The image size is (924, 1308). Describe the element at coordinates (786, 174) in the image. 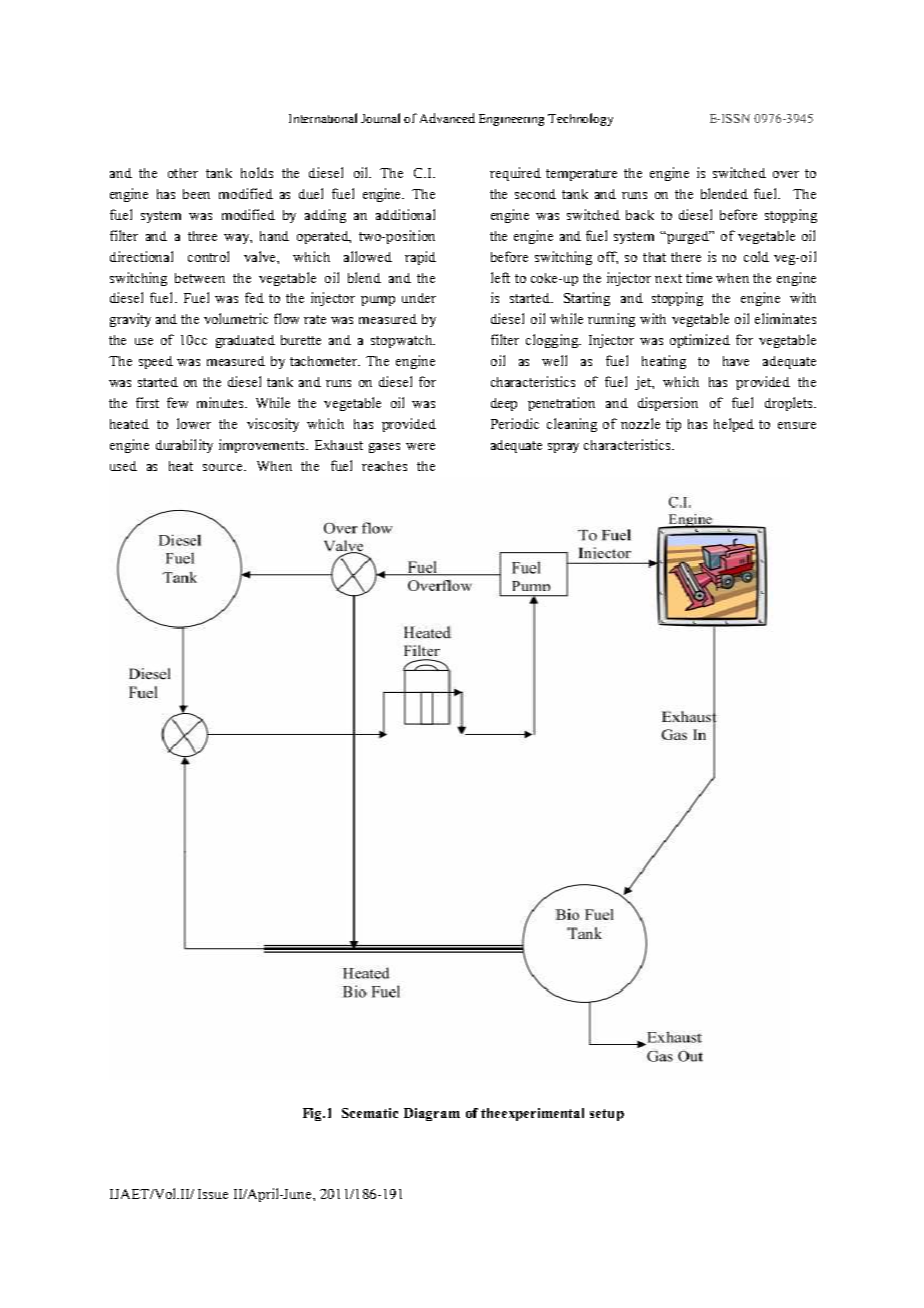

I see `over` at that location.
